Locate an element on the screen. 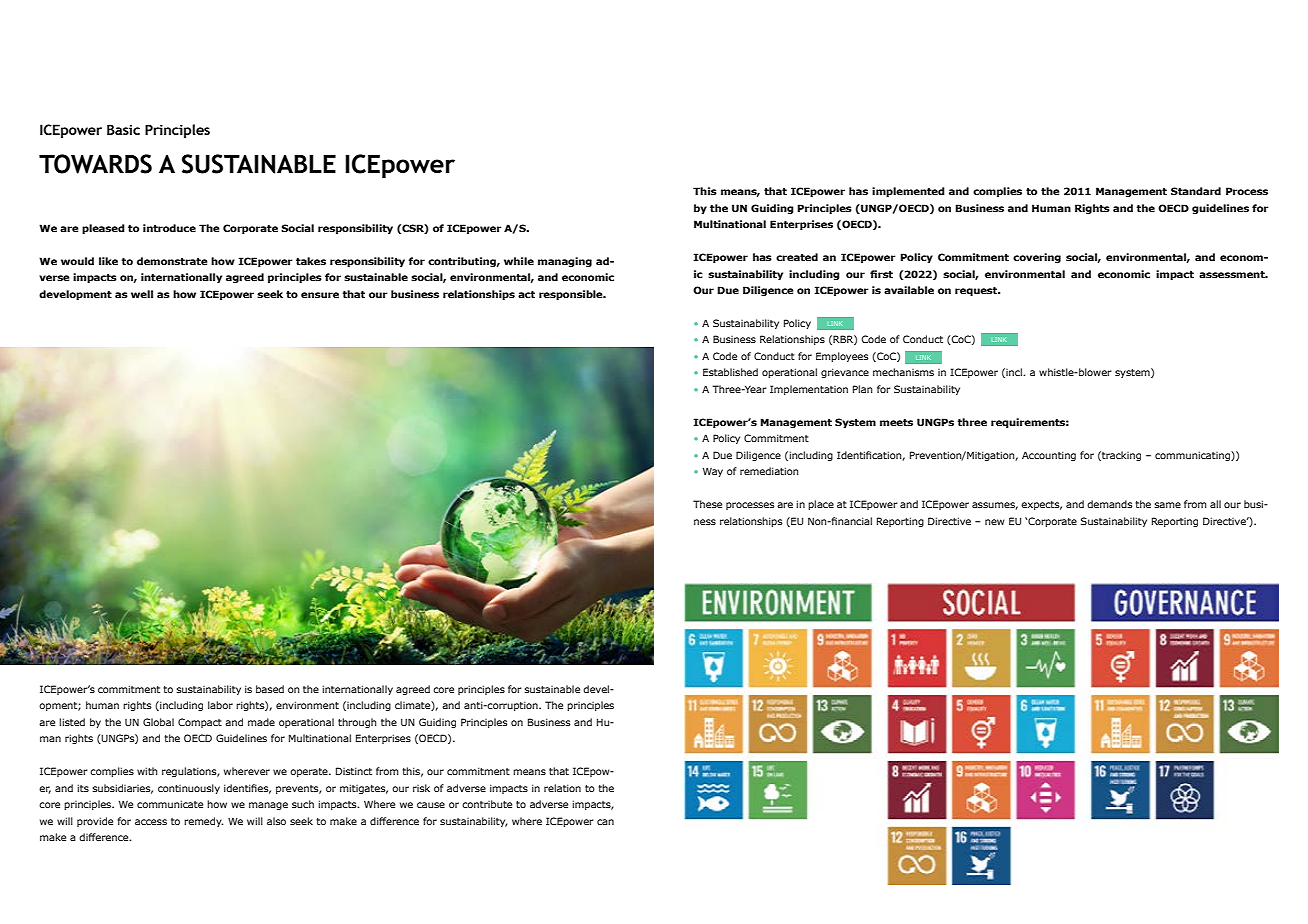 The height and width of the screenshot is (924, 1308). Standard is located at coordinates (1196, 191).
